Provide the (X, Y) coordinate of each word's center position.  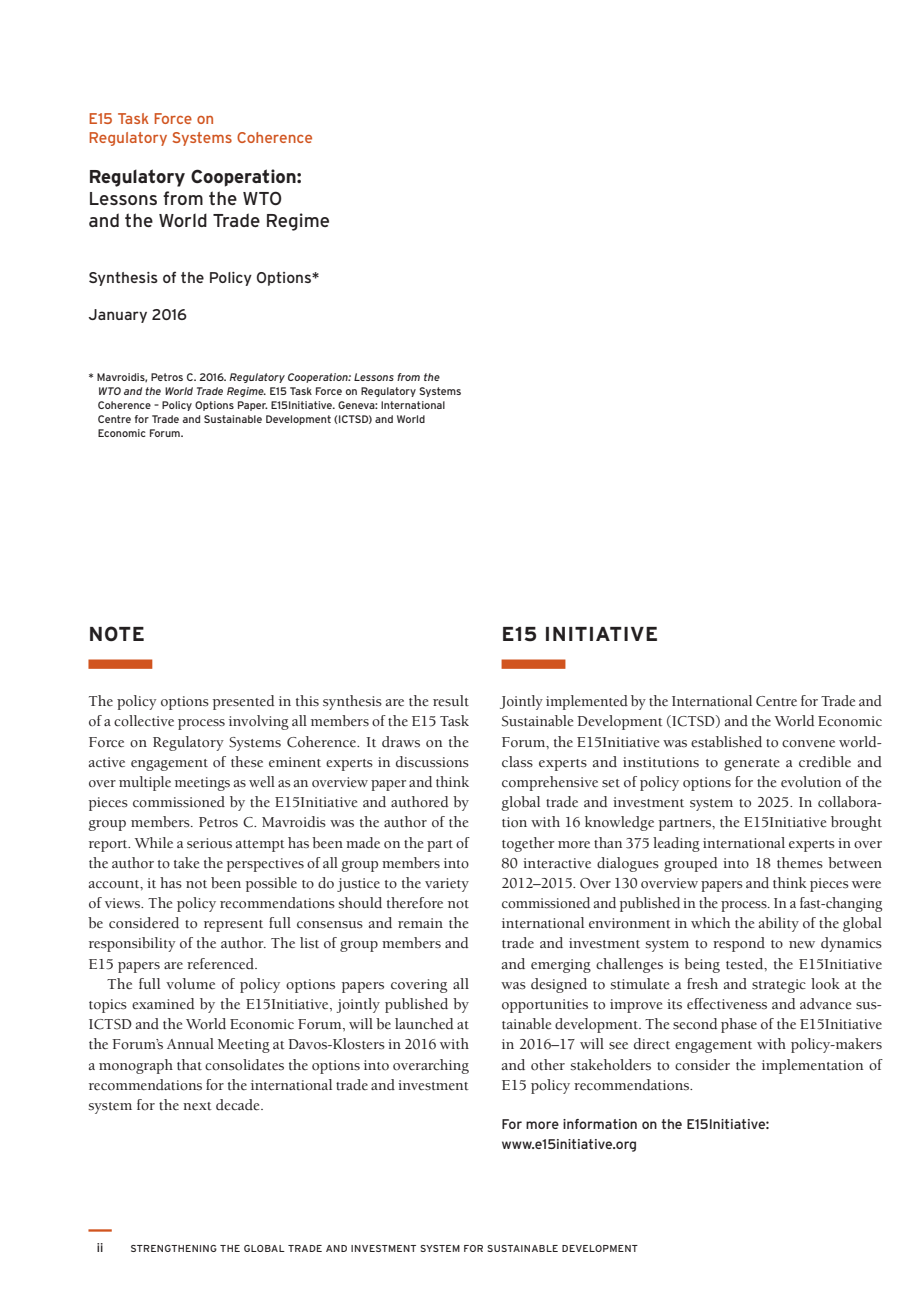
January (118, 316)
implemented (587, 702)
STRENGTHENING (174, 1248)
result (451, 701)
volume (190, 984)
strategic (779, 986)
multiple (145, 783)
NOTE (117, 633)
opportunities (545, 1006)
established (726, 742)
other (548, 1065)
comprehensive (550, 783)
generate (752, 765)
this (307, 701)
